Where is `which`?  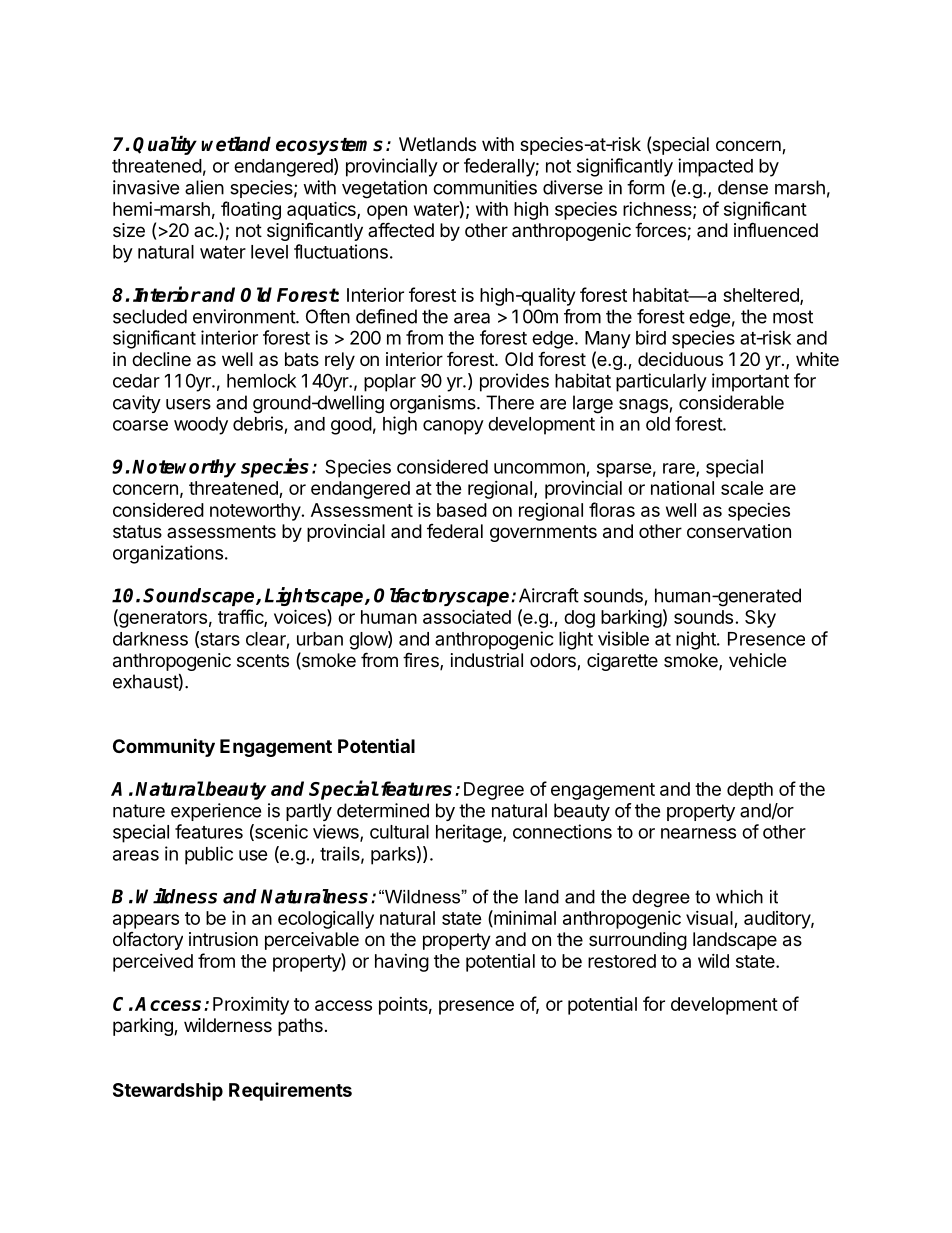 which is located at coordinates (739, 897).
